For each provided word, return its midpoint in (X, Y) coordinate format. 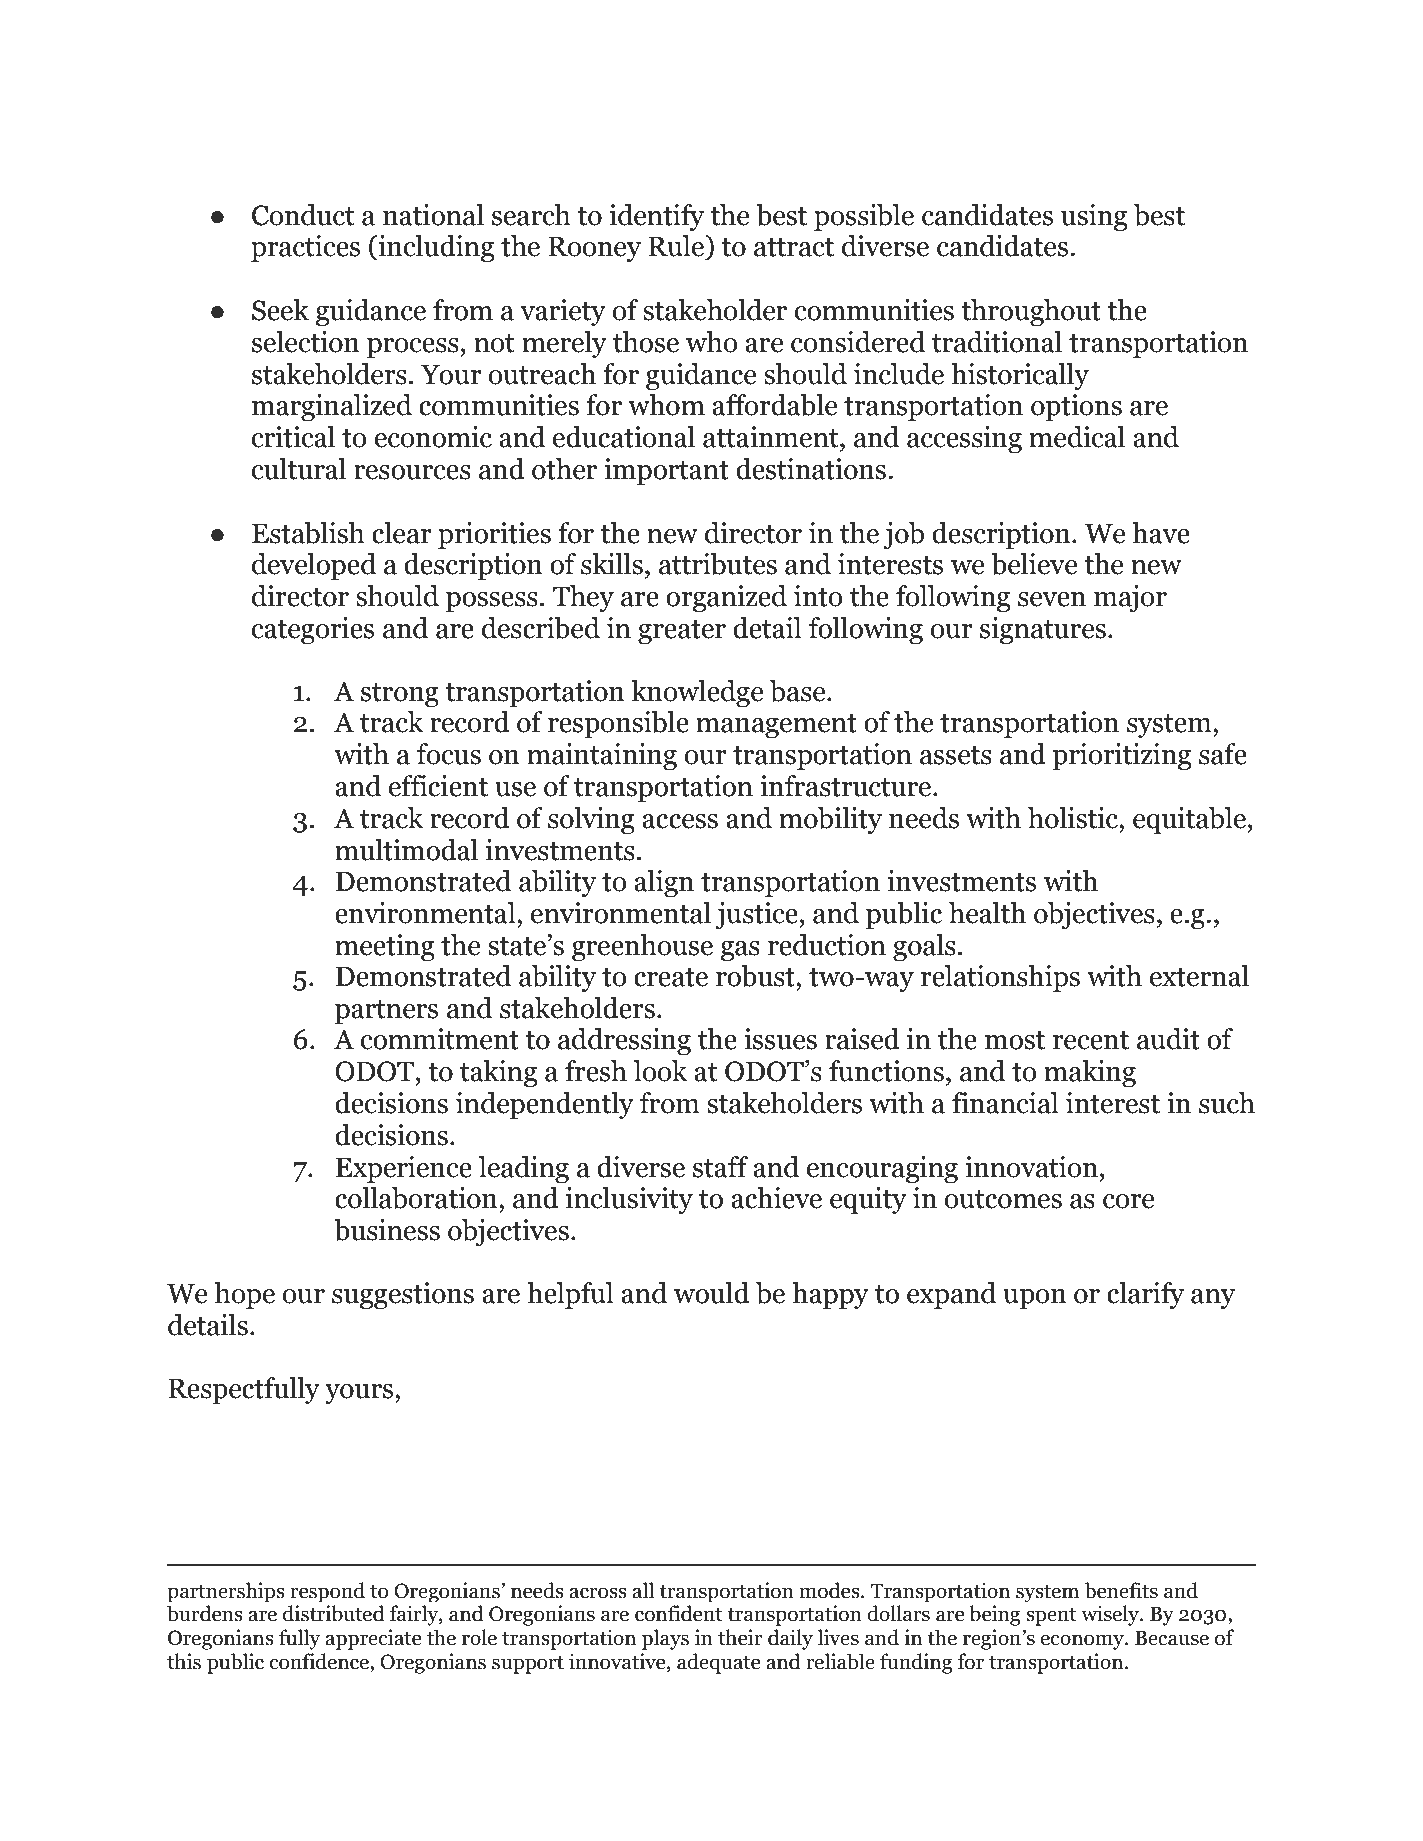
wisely (1111, 1615)
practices (305, 248)
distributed (334, 1613)
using (1094, 217)
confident (679, 1613)
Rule (677, 247)
